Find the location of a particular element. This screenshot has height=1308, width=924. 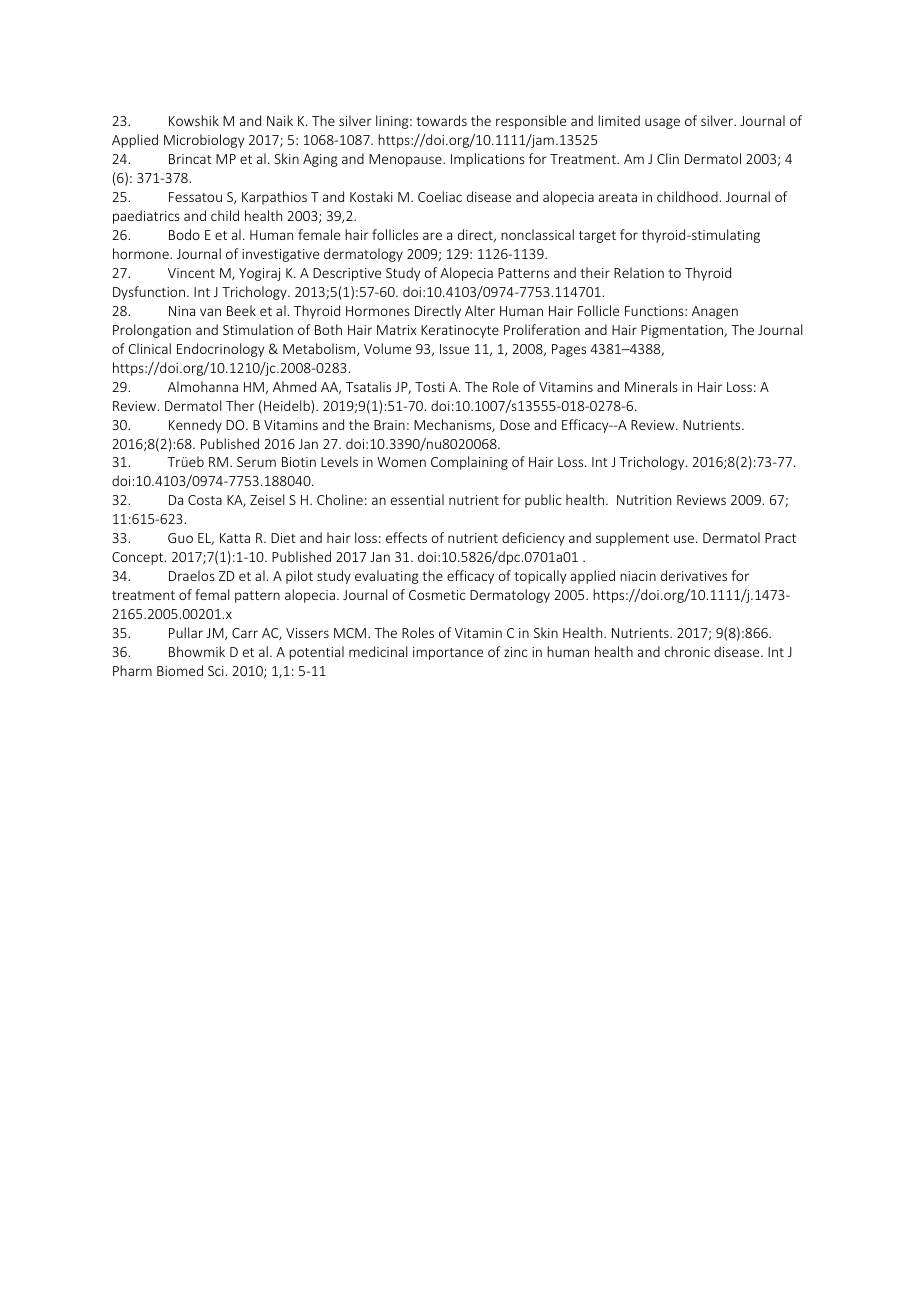

importance is located at coordinates (448, 653).
